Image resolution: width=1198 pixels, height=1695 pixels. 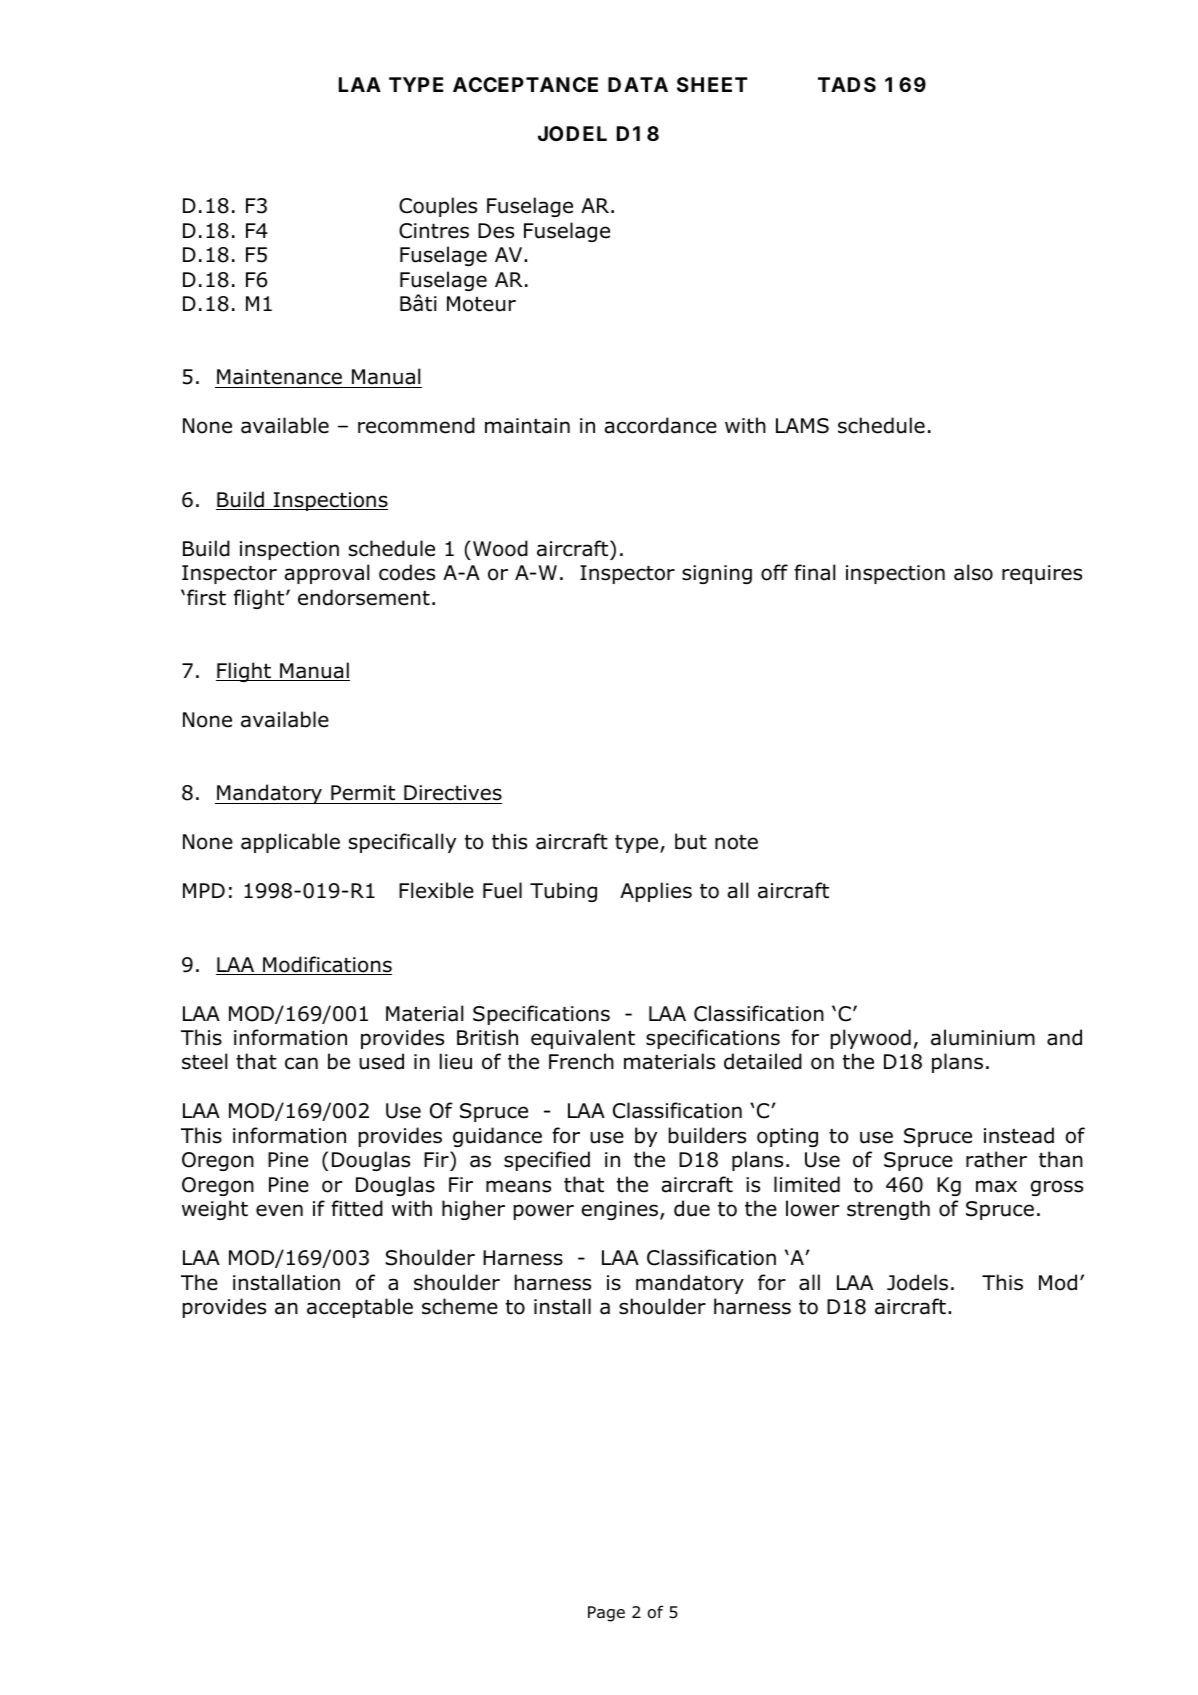 What do you see at coordinates (712, 84) in the screenshot?
I see `SHEET` at bounding box center [712, 84].
